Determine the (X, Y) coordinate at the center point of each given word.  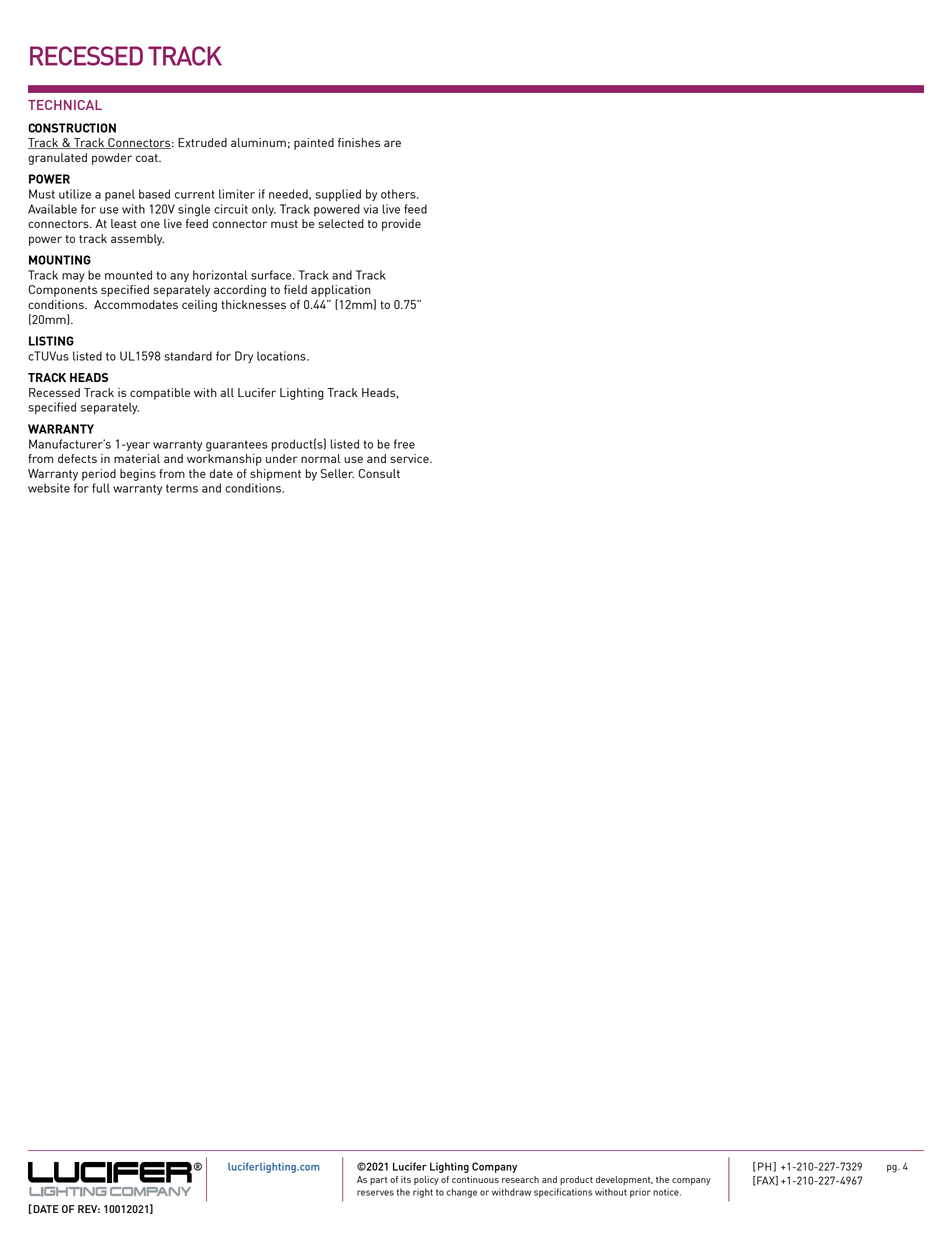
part (378, 1181)
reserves (375, 1193)
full (101, 488)
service (410, 458)
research (520, 1179)
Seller (337, 473)
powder (112, 159)
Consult (379, 473)
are (392, 143)
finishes (359, 142)
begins (138, 475)
